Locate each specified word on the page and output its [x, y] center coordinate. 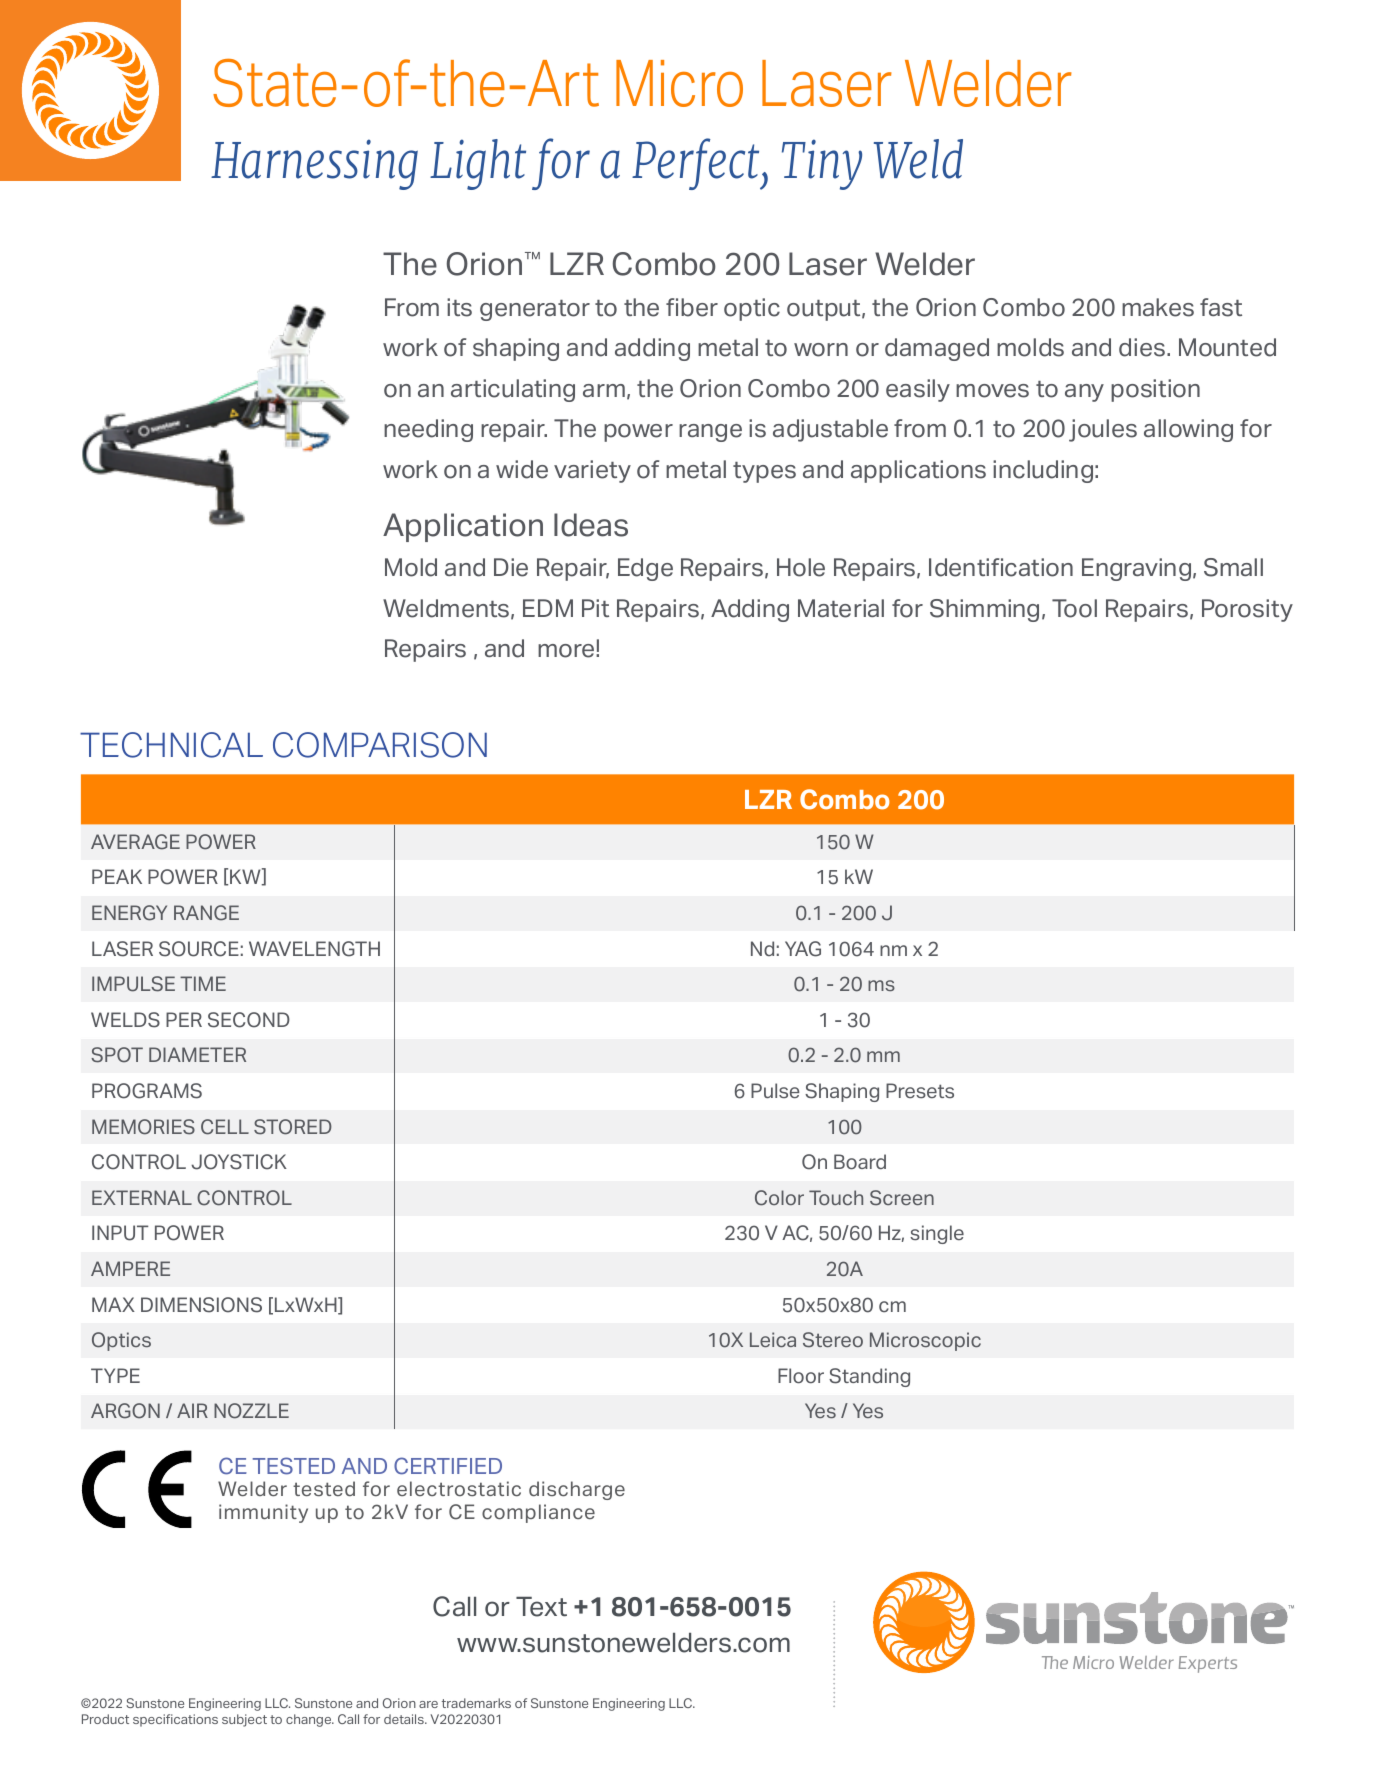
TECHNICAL [171, 745]
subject [244, 1720]
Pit [595, 608]
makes [1158, 307]
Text [541, 1607]
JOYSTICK [239, 1162]
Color [779, 1198]
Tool [1074, 608]
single [937, 1234]
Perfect [697, 164]
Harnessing [314, 164]
